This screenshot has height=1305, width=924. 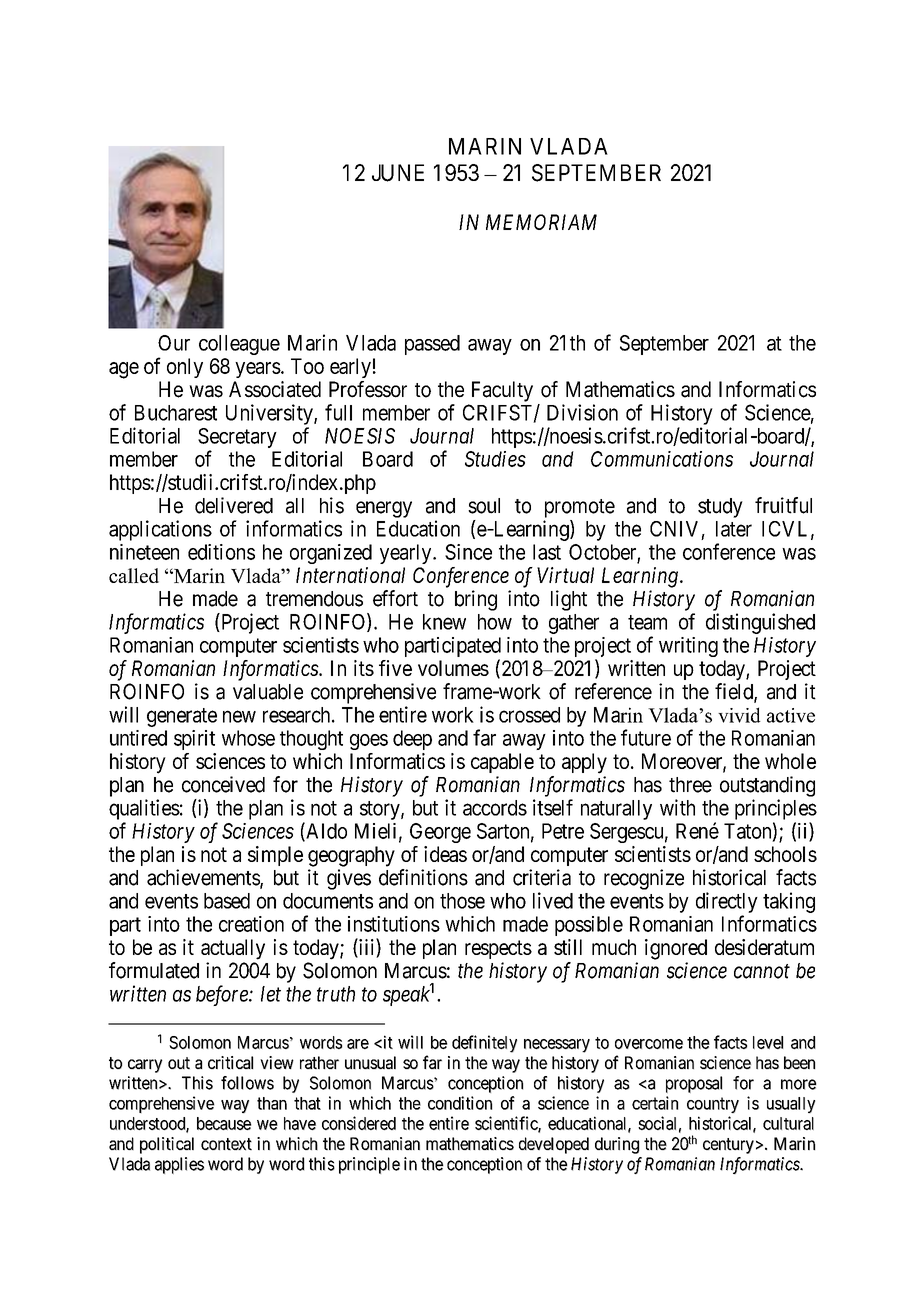 I want to click on JUNE, so click(x=398, y=173).
